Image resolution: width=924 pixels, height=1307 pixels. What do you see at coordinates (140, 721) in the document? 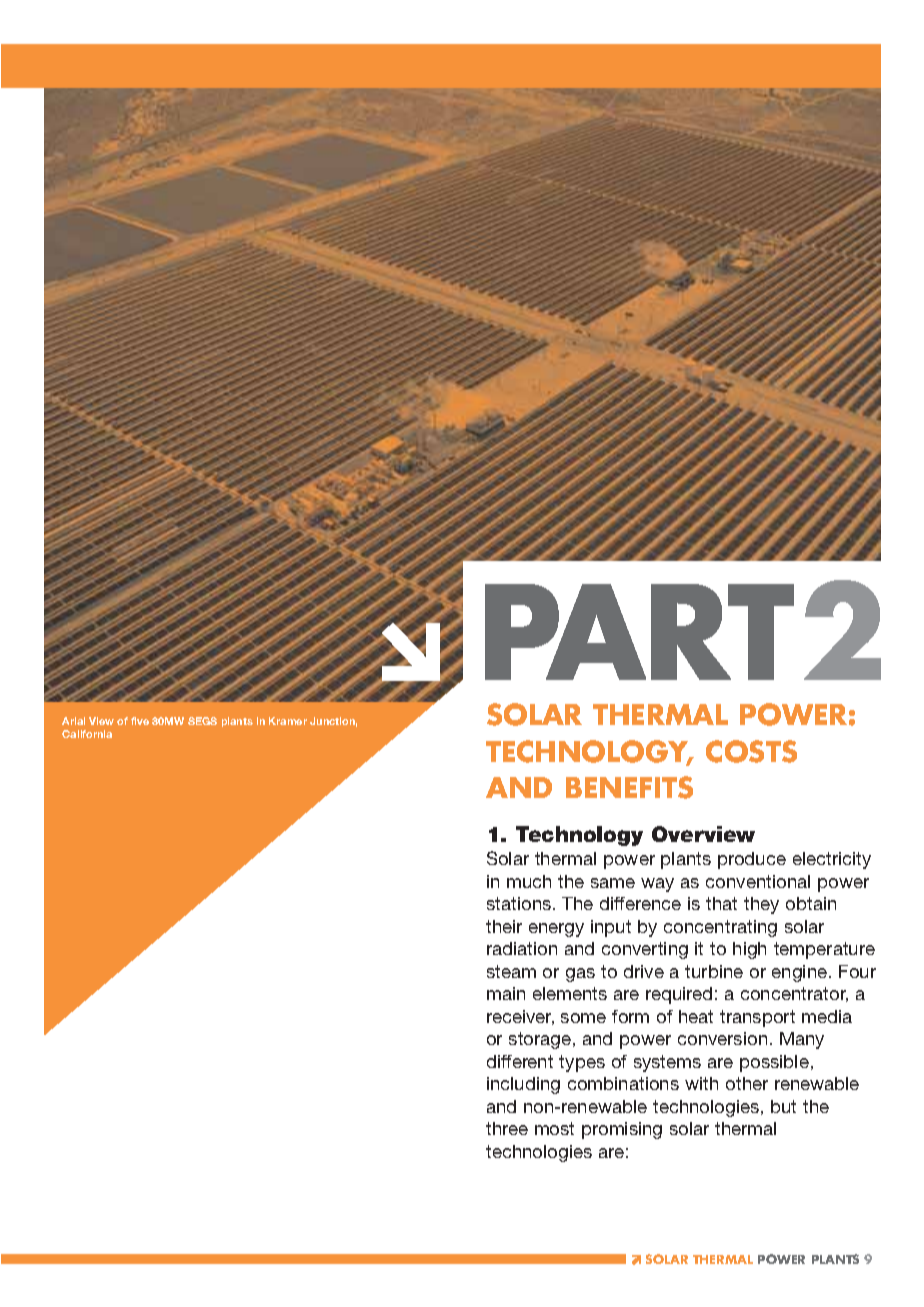
I see `five` at bounding box center [140, 721].
